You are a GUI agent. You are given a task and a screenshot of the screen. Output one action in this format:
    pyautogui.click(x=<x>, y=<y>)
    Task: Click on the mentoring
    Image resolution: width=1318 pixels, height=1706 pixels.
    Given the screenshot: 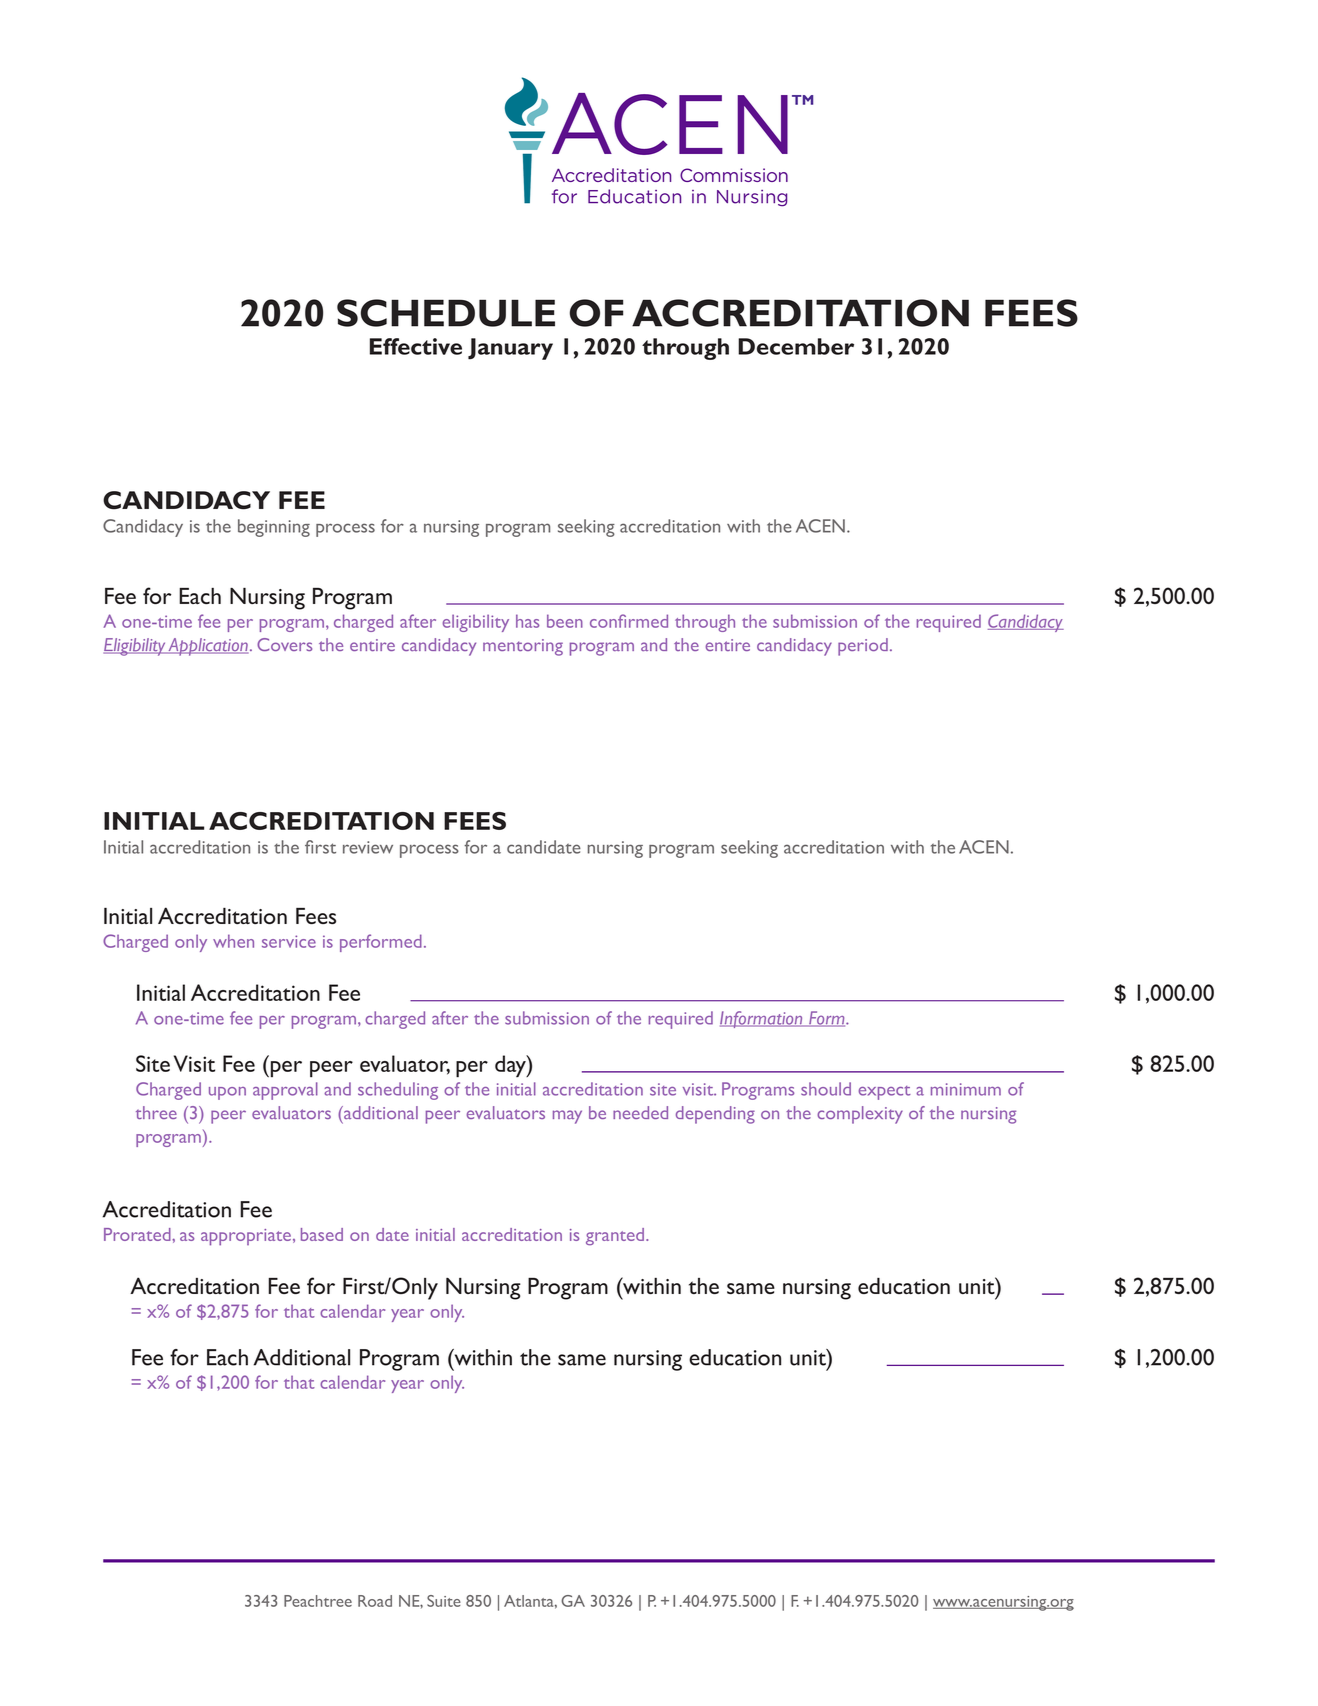 What is the action you would take?
    pyautogui.click(x=523, y=647)
